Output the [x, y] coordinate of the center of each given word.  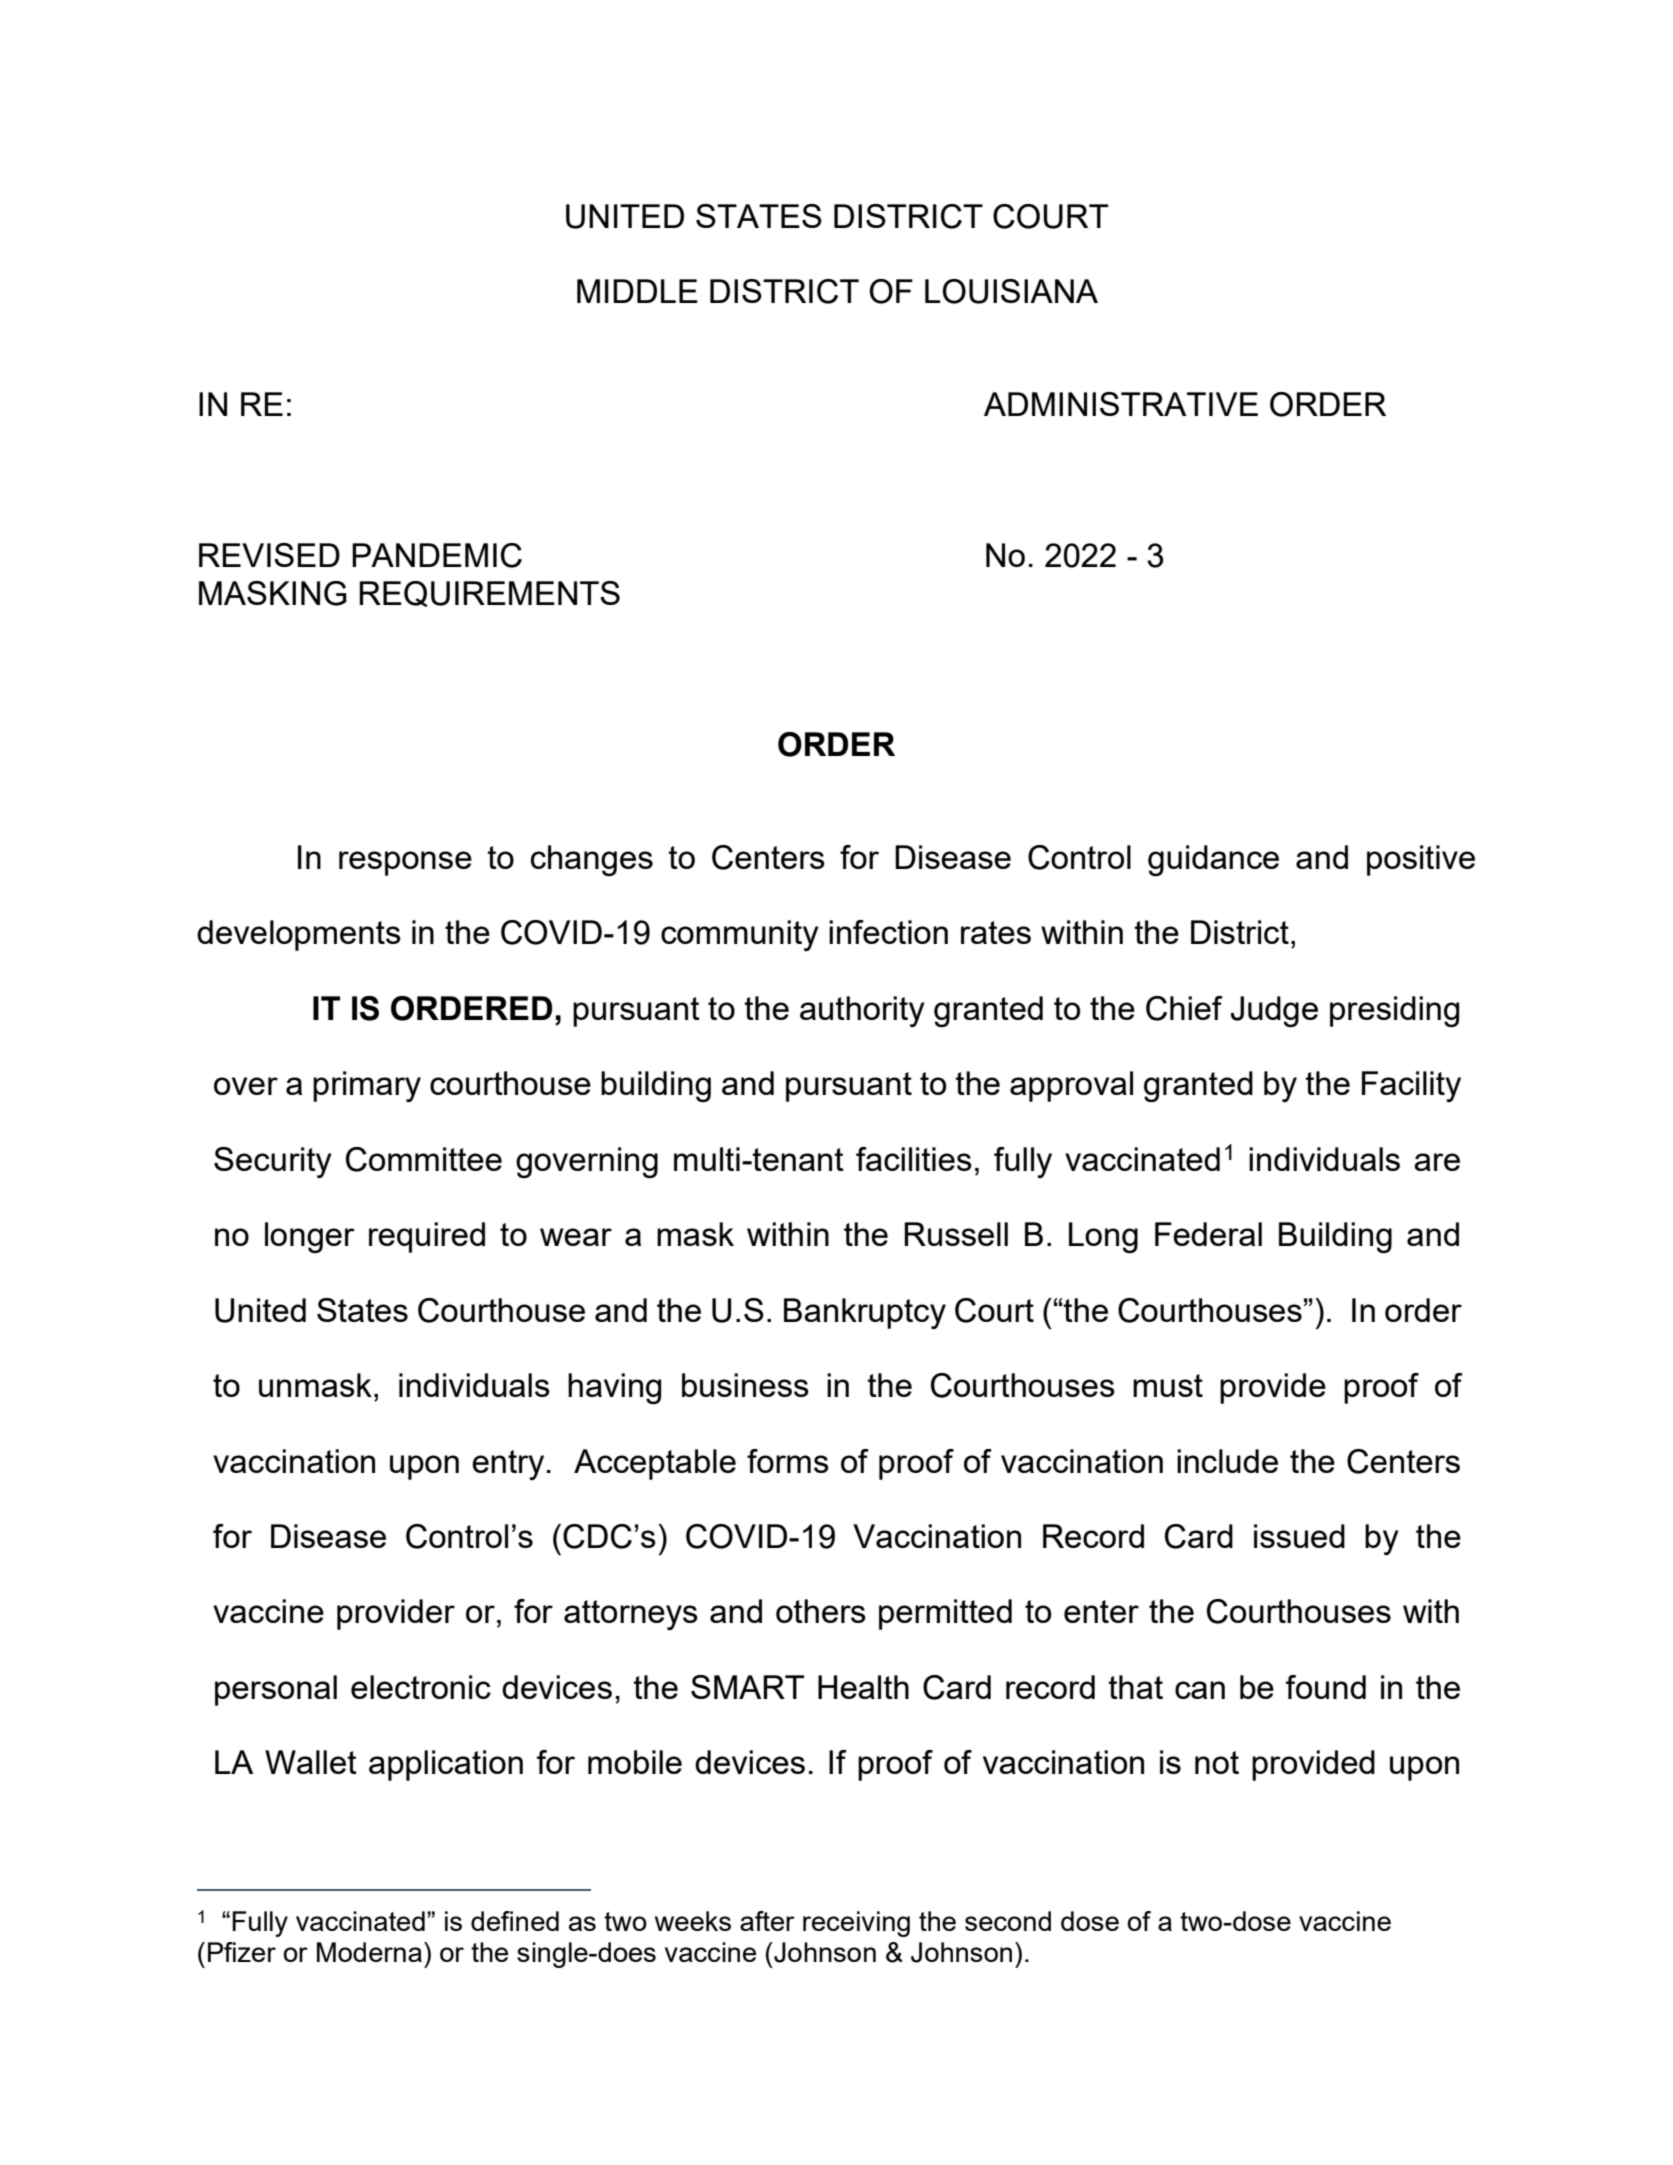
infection [888, 932]
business [745, 1385]
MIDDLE [637, 291]
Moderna [369, 1952]
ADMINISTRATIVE [1121, 404]
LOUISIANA [1011, 291]
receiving [856, 1924]
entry [508, 1465]
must [1168, 1385]
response [405, 863]
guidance [1213, 860]
